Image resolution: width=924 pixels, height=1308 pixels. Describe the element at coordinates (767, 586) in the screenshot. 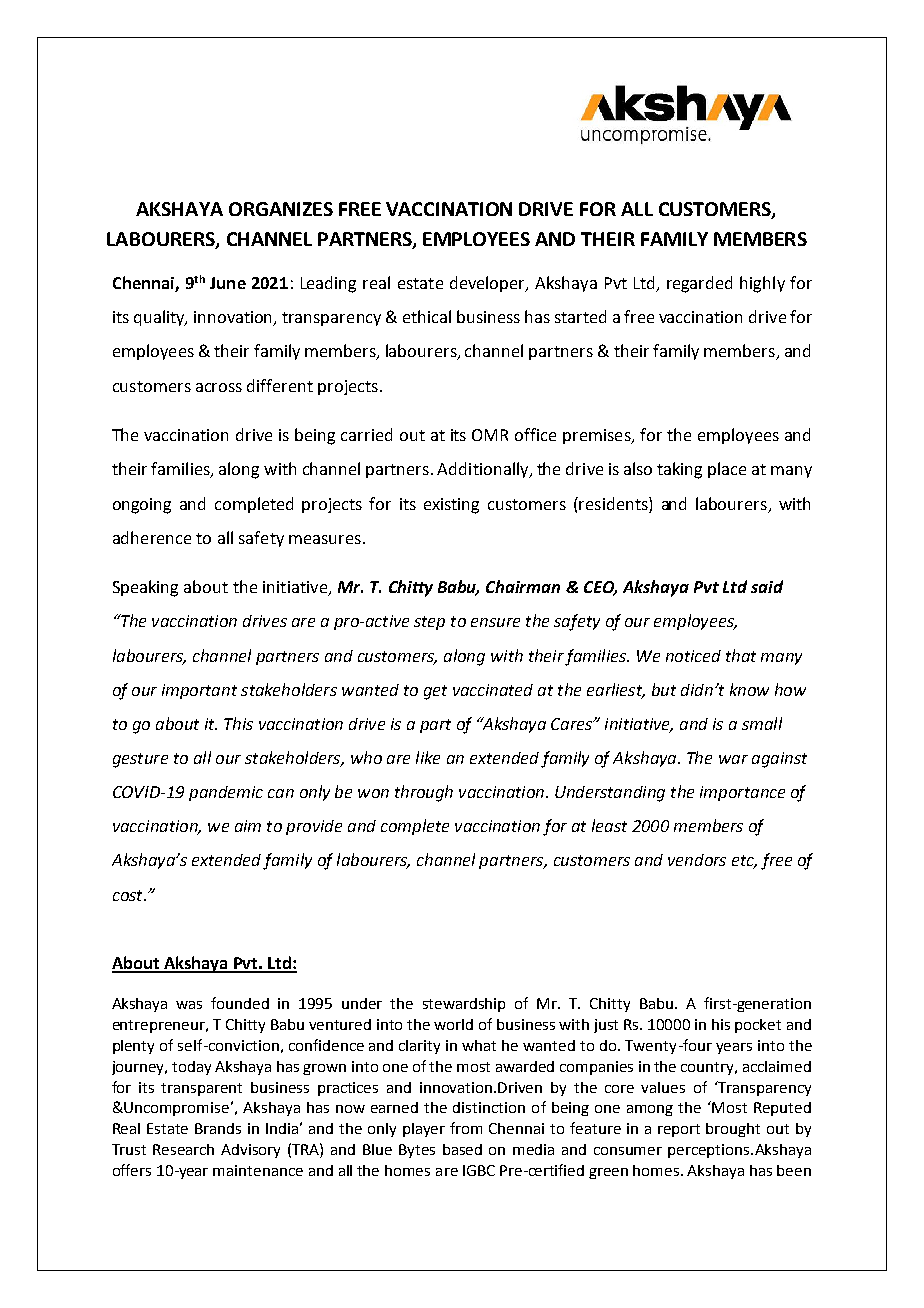

I see `said` at that location.
